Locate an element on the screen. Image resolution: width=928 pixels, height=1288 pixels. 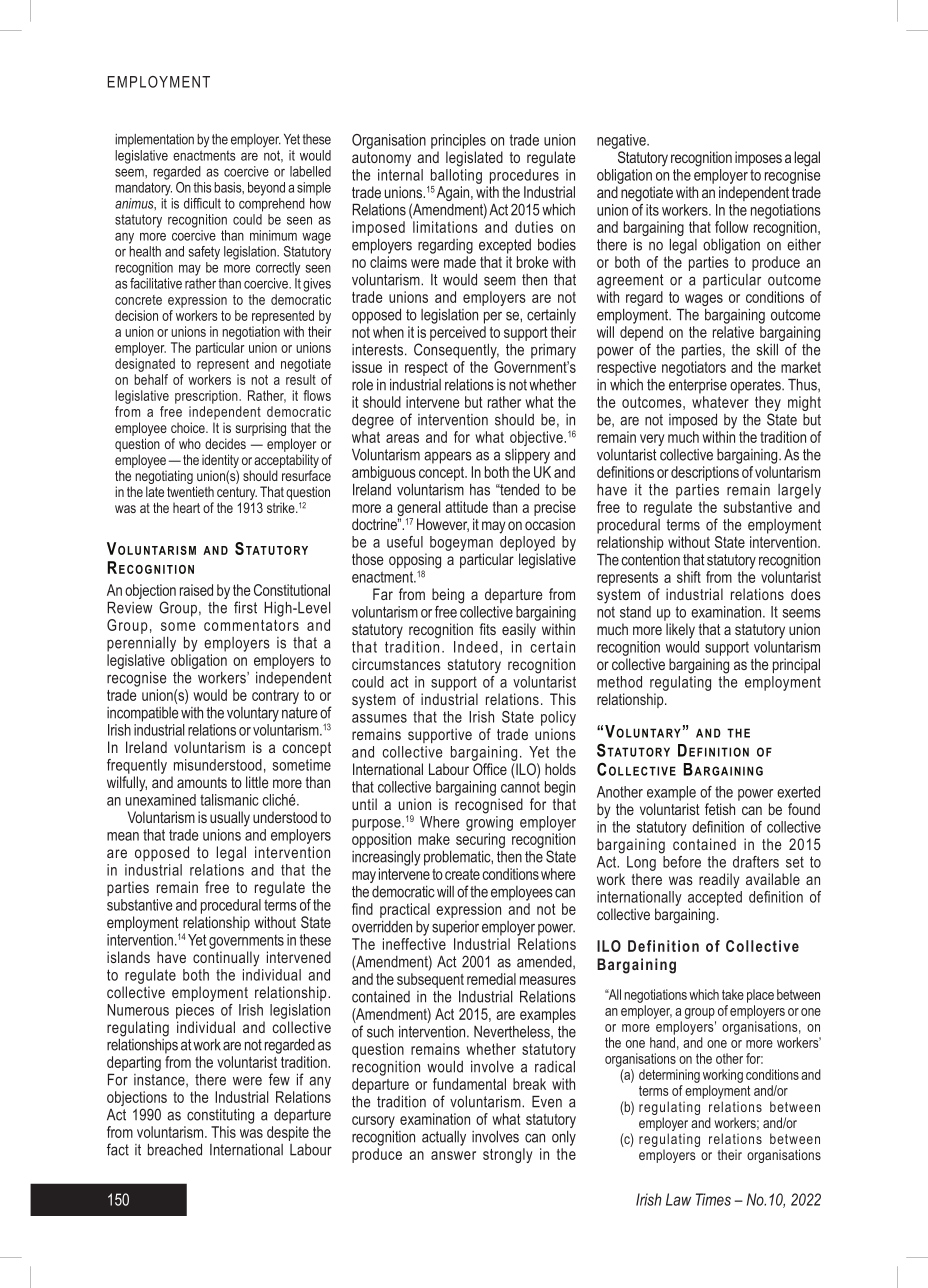
superior is located at coordinates (455, 928).
